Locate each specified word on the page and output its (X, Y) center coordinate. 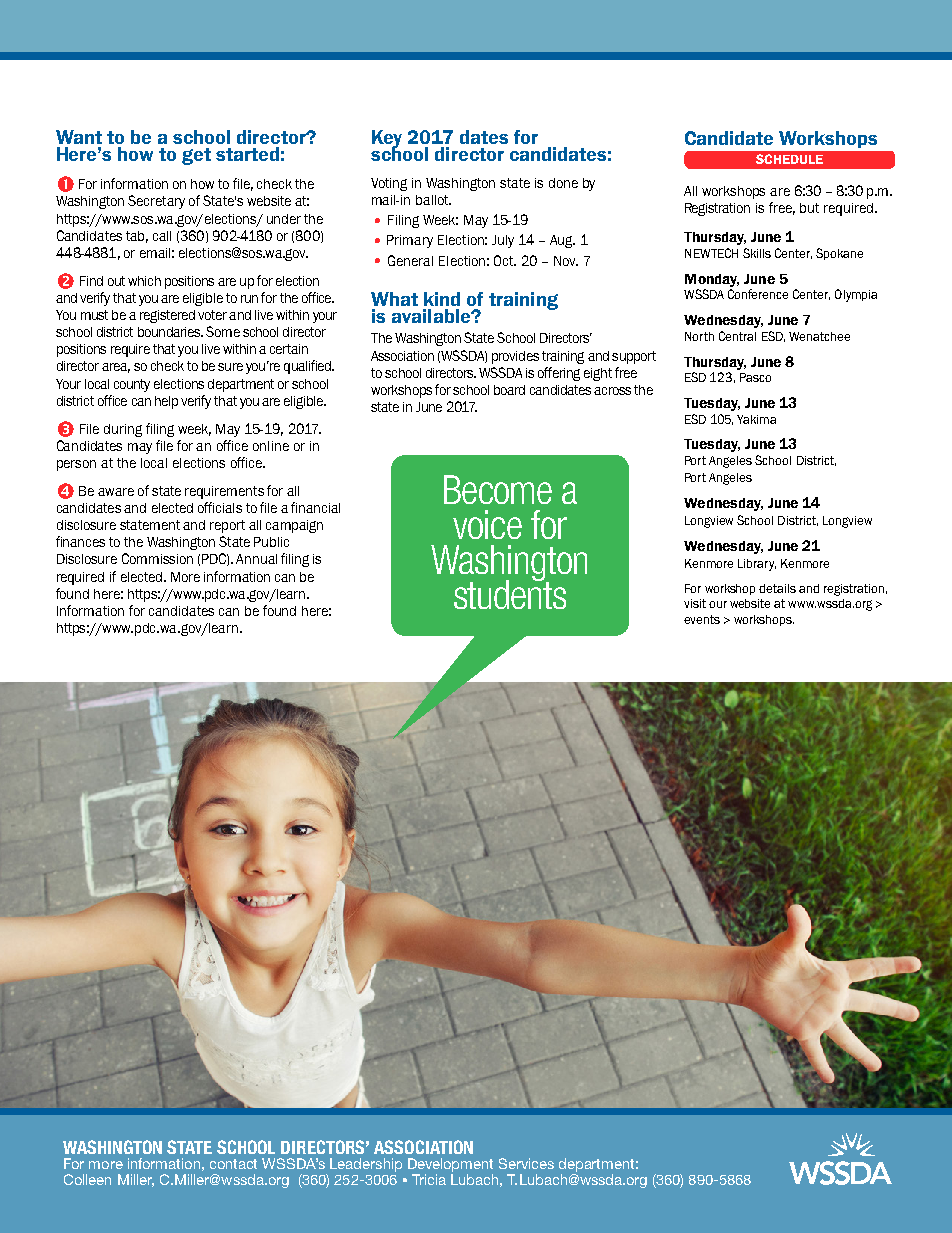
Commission (157, 558)
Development (450, 1166)
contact (233, 1164)
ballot (433, 200)
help (166, 402)
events (702, 619)
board (509, 390)
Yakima (756, 419)
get (196, 156)
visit (695, 603)
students (510, 593)
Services (526, 1163)
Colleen (87, 1179)
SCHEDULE (789, 159)
